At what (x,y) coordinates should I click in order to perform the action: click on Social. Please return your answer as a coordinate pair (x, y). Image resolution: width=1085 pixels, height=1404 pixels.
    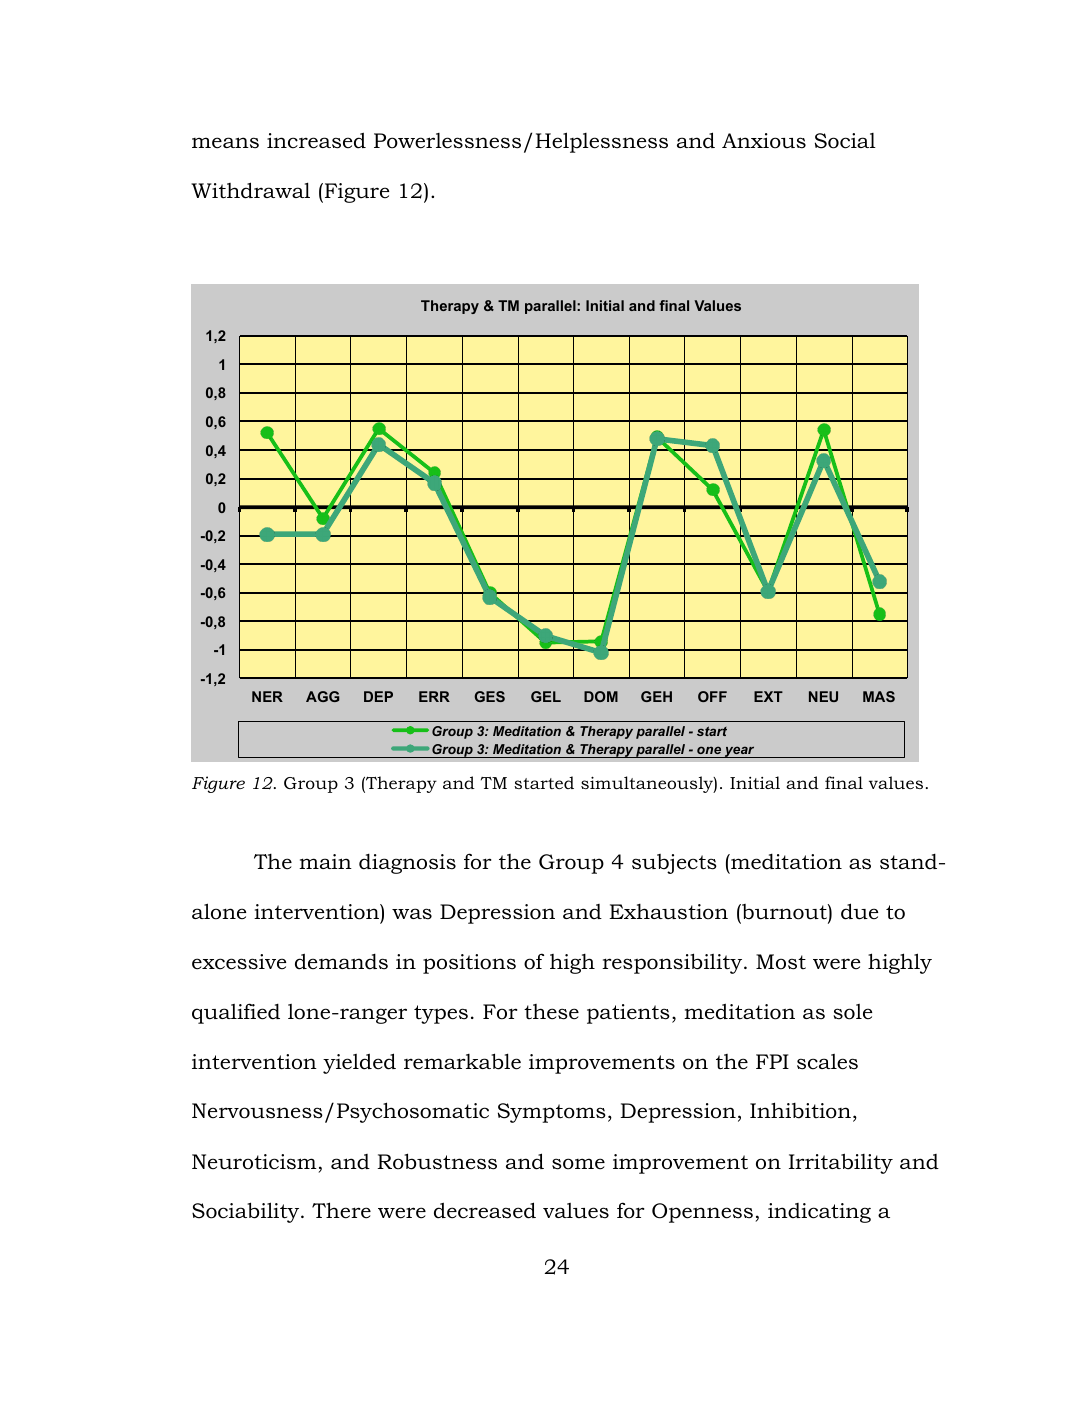
    Looking at the image, I should click on (845, 141).
